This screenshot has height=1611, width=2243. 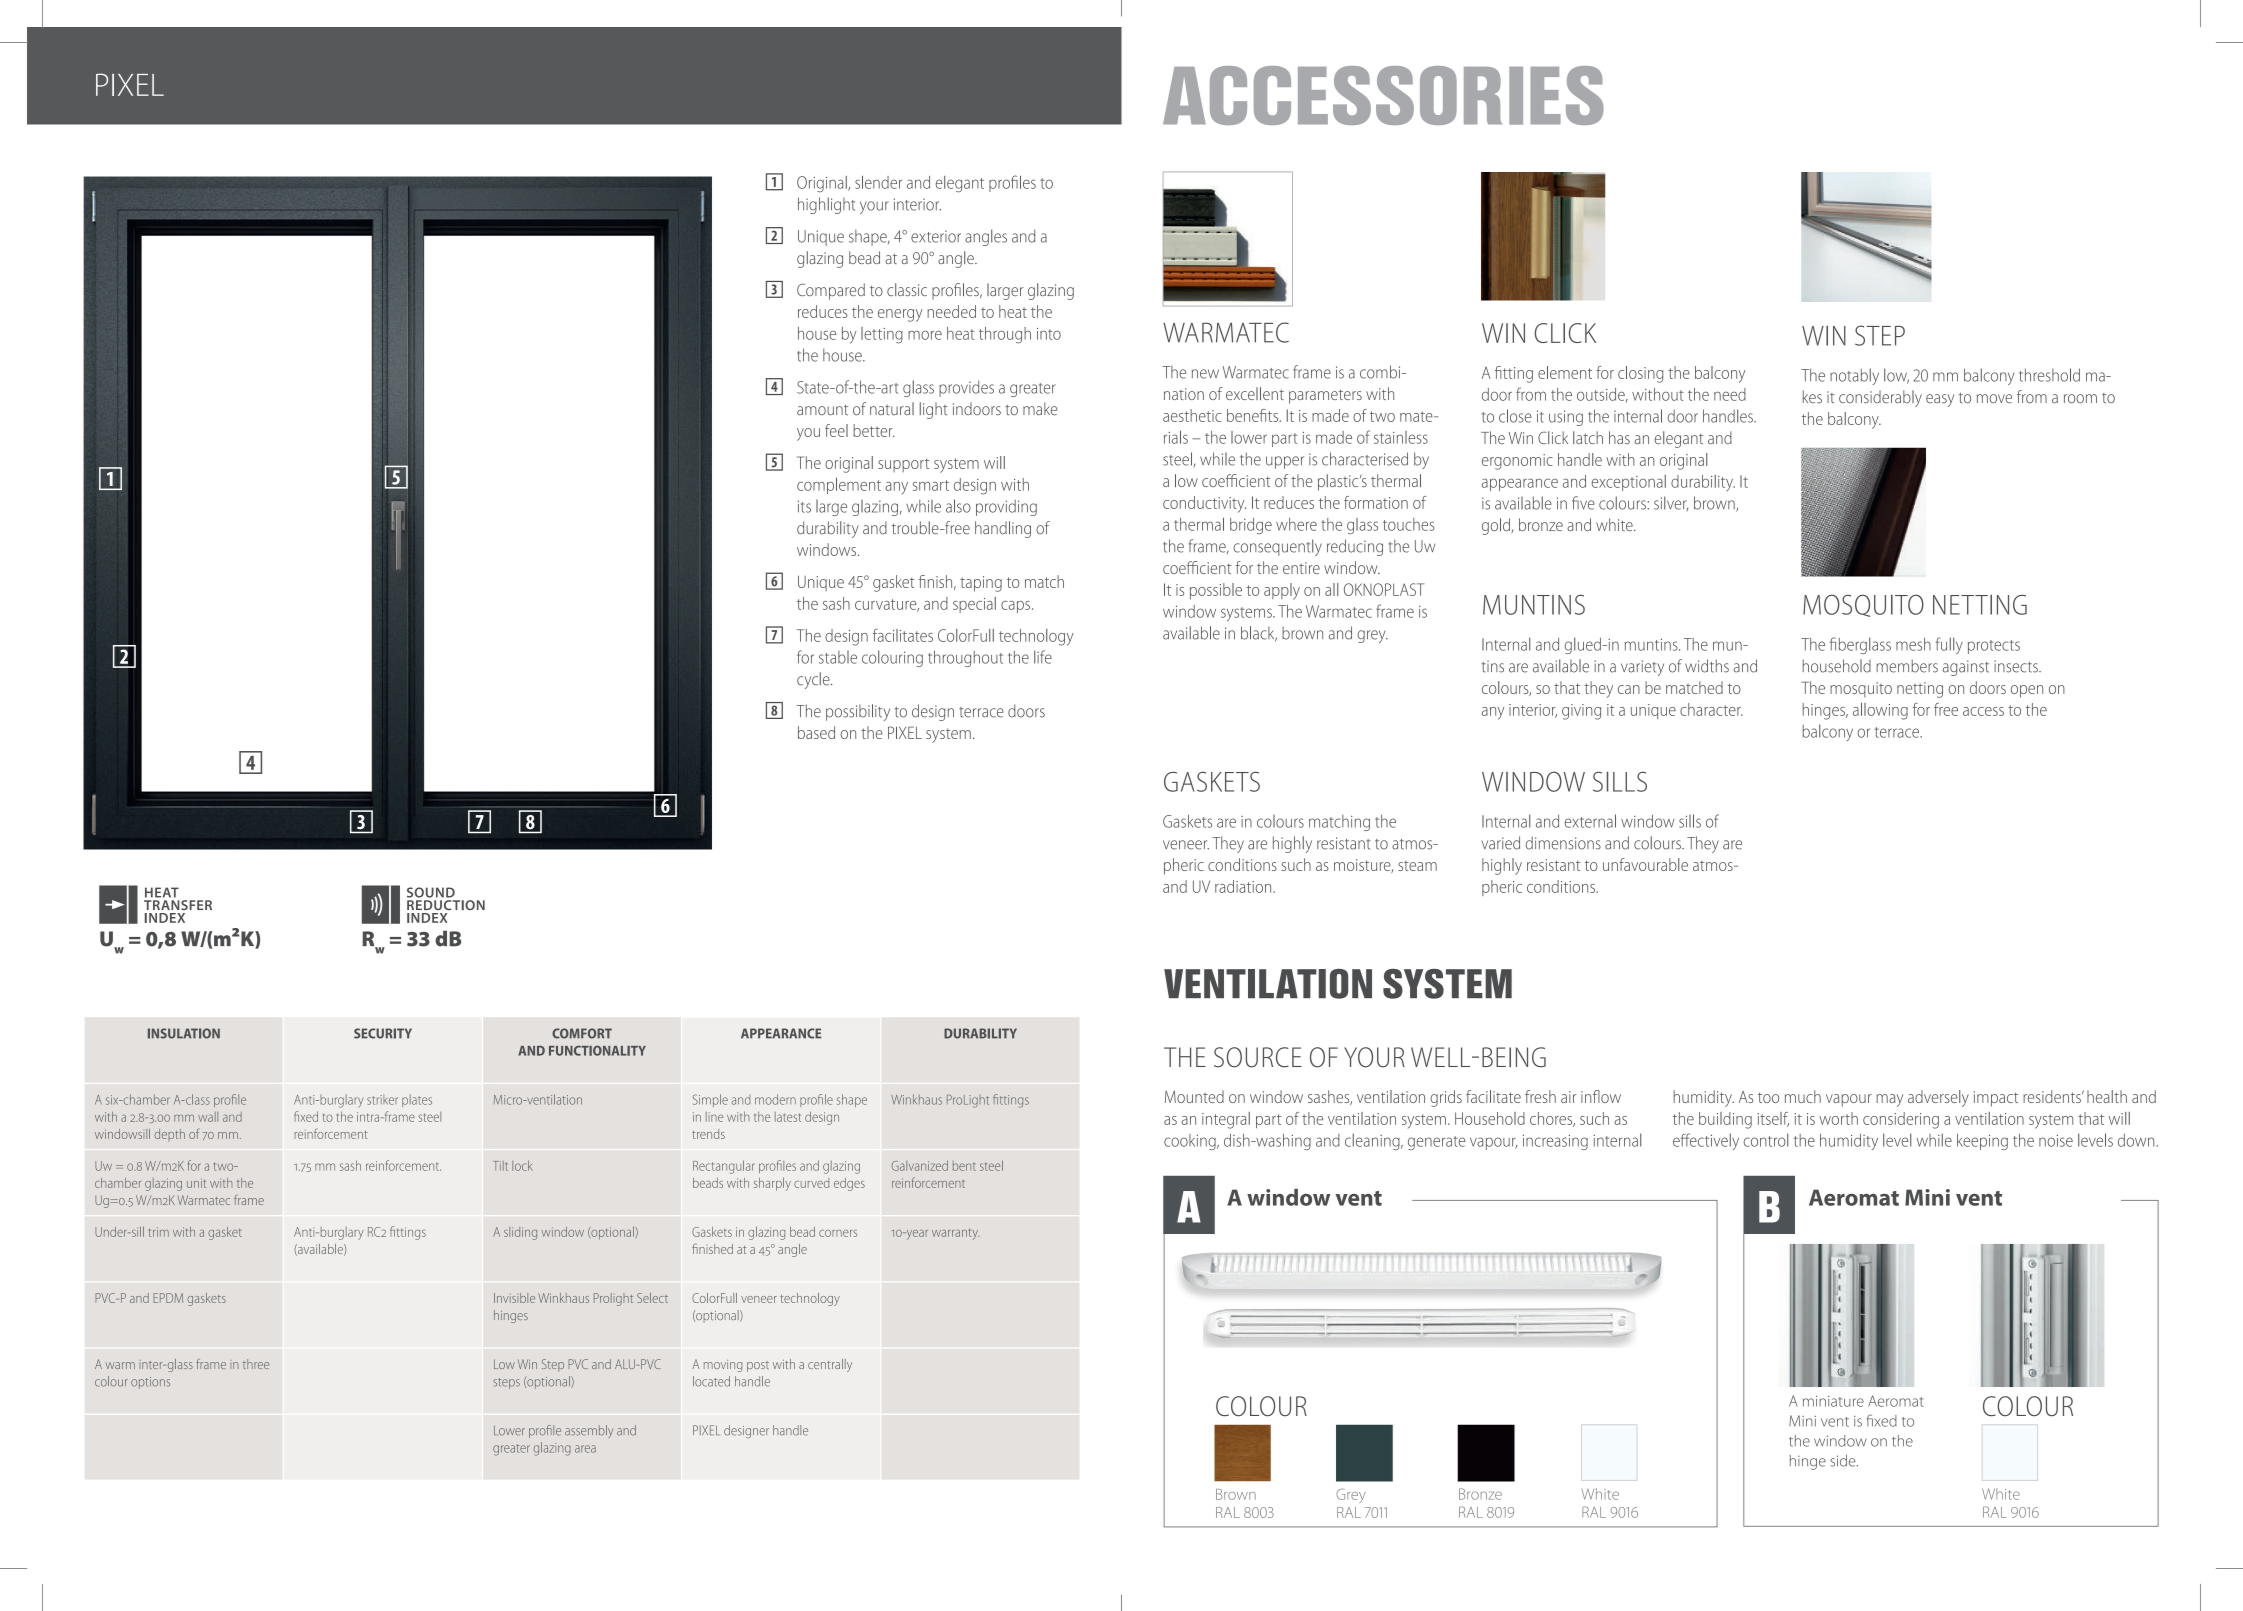 What do you see at coordinates (831, 291) in the screenshot?
I see `Compared` at bounding box center [831, 291].
